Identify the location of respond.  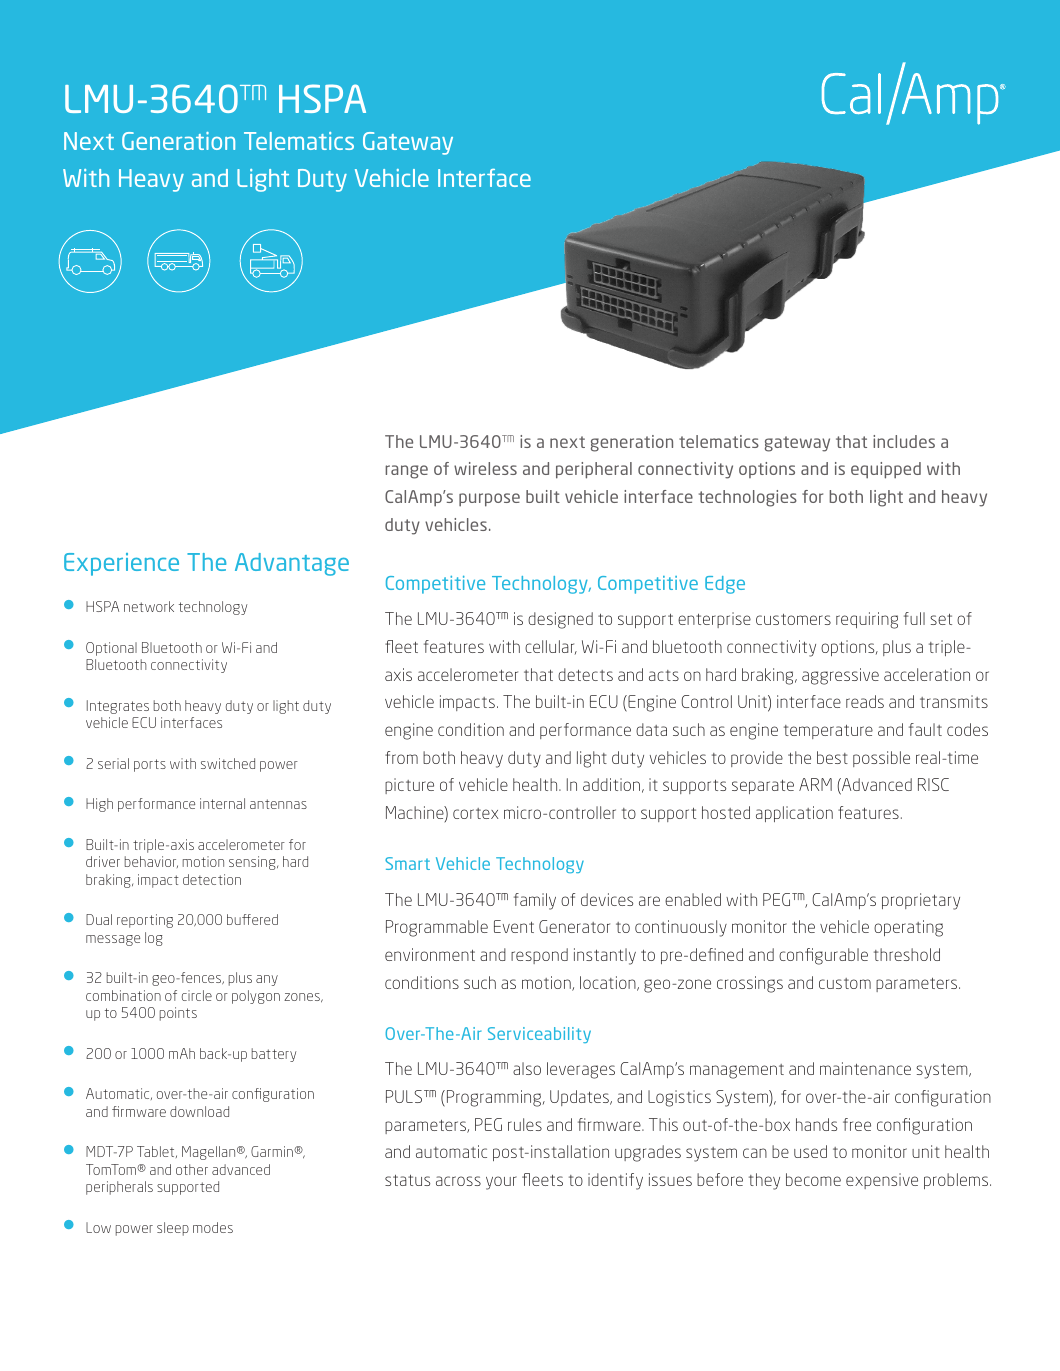
(539, 956).
